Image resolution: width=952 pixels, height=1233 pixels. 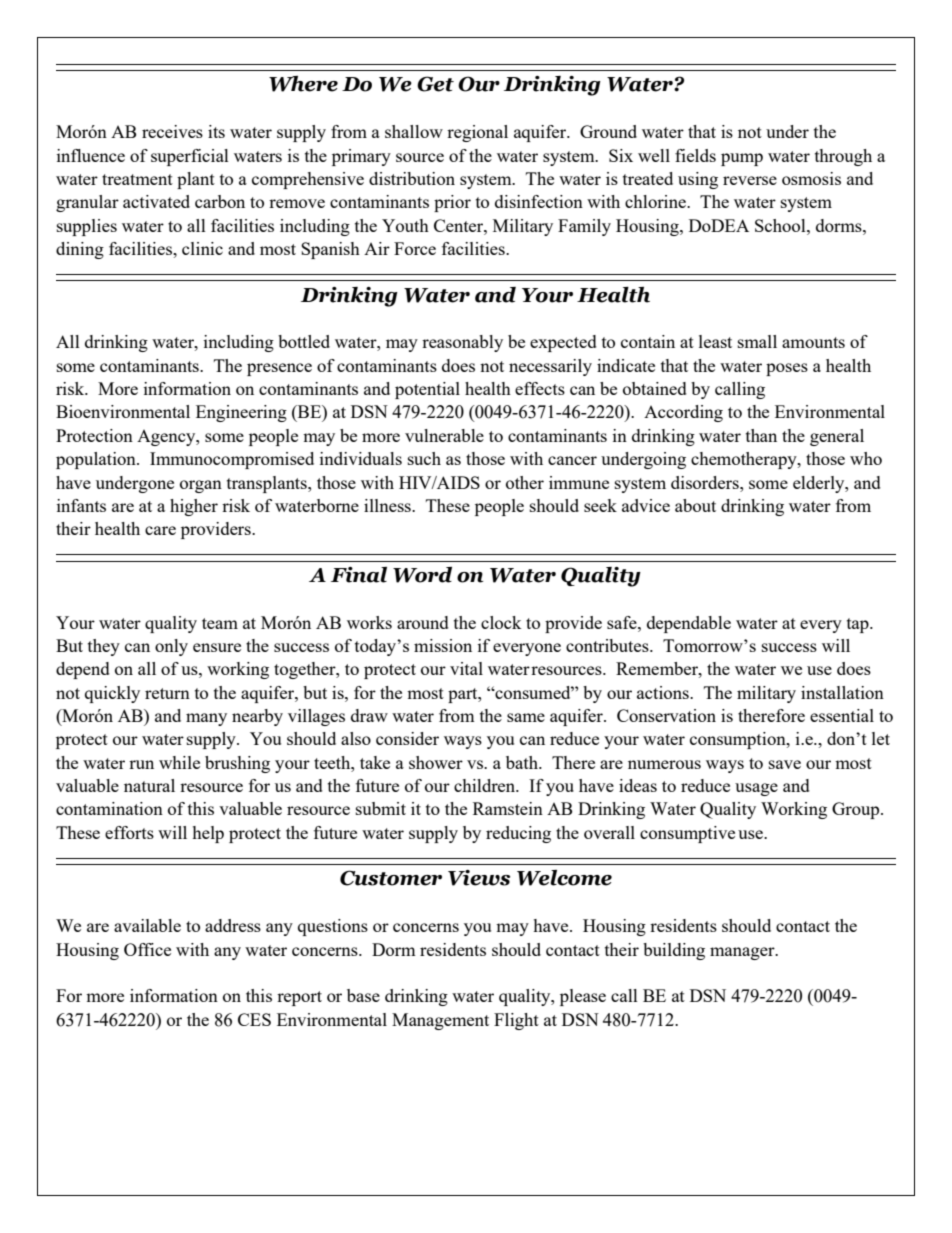 I want to click on Engineering, so click(x=241, y=413).
